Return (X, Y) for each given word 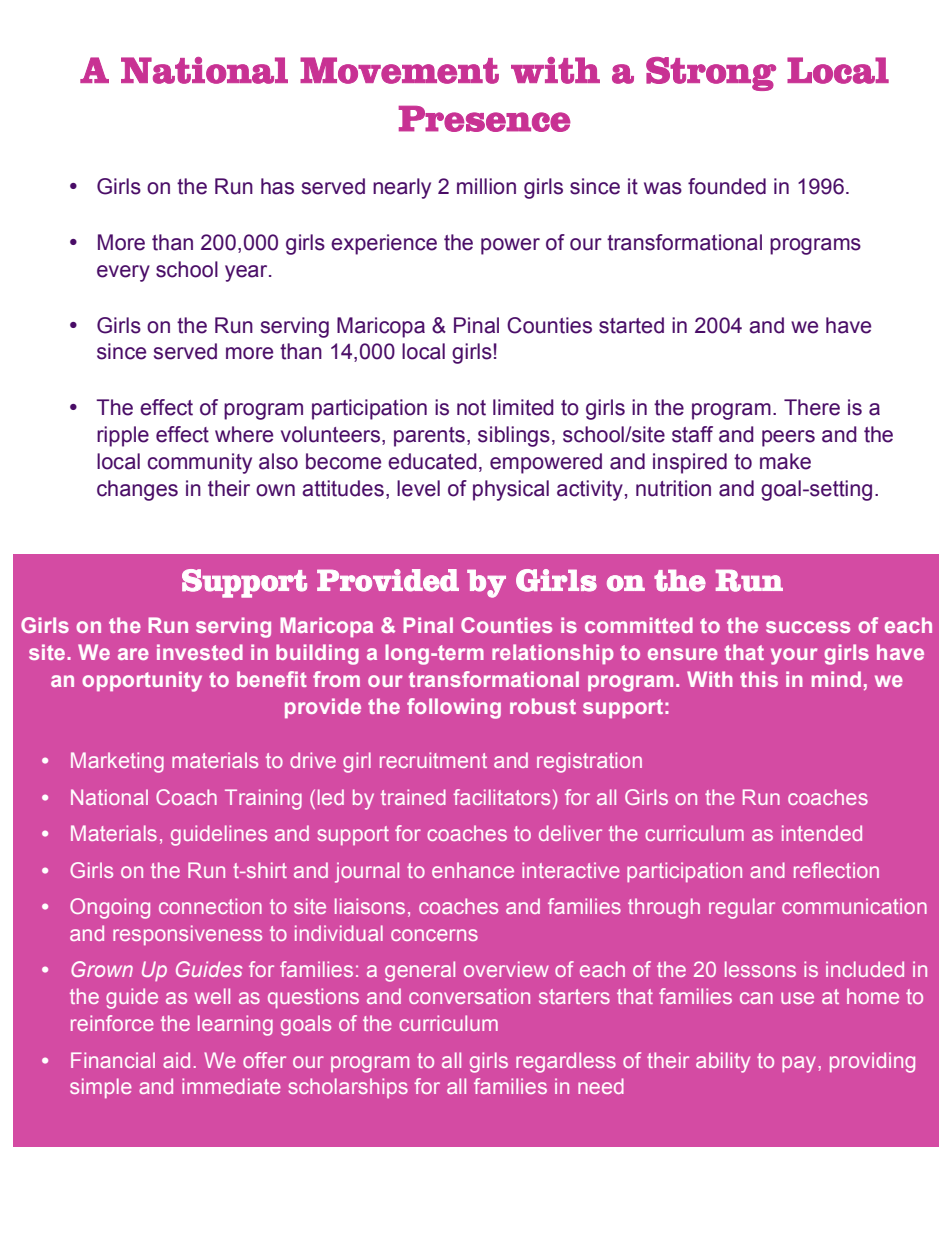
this (759, 679)
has (277, 186)
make (785, 461)
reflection (836, 870)
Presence (484, 119)
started (631, 325)
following (454, 708)
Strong (711, 74)
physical (511, 490)
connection (210, 906)
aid (176, 1060)
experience (384, 244)
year (247, 273)
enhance (473, 870)
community (200, 463)
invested (200, 652)
